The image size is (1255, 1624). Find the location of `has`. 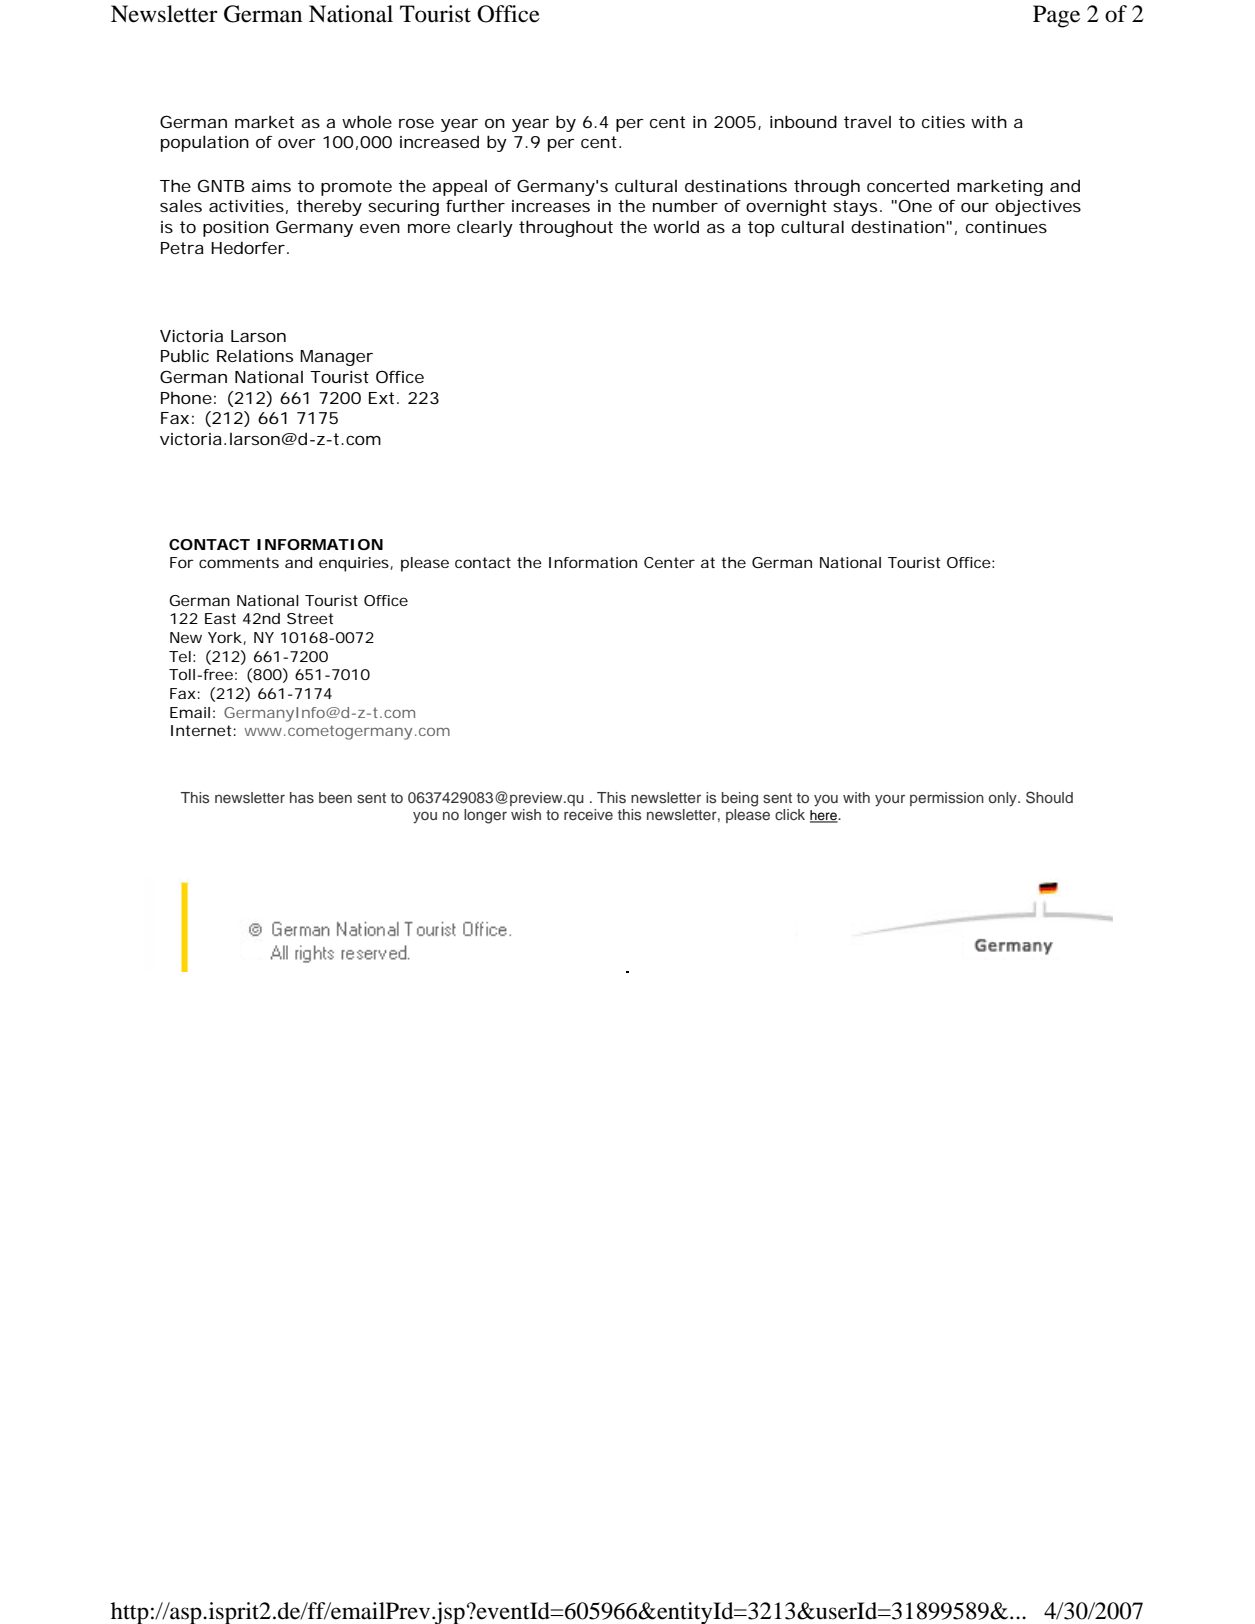

has is located at coordinates (302, 797).
